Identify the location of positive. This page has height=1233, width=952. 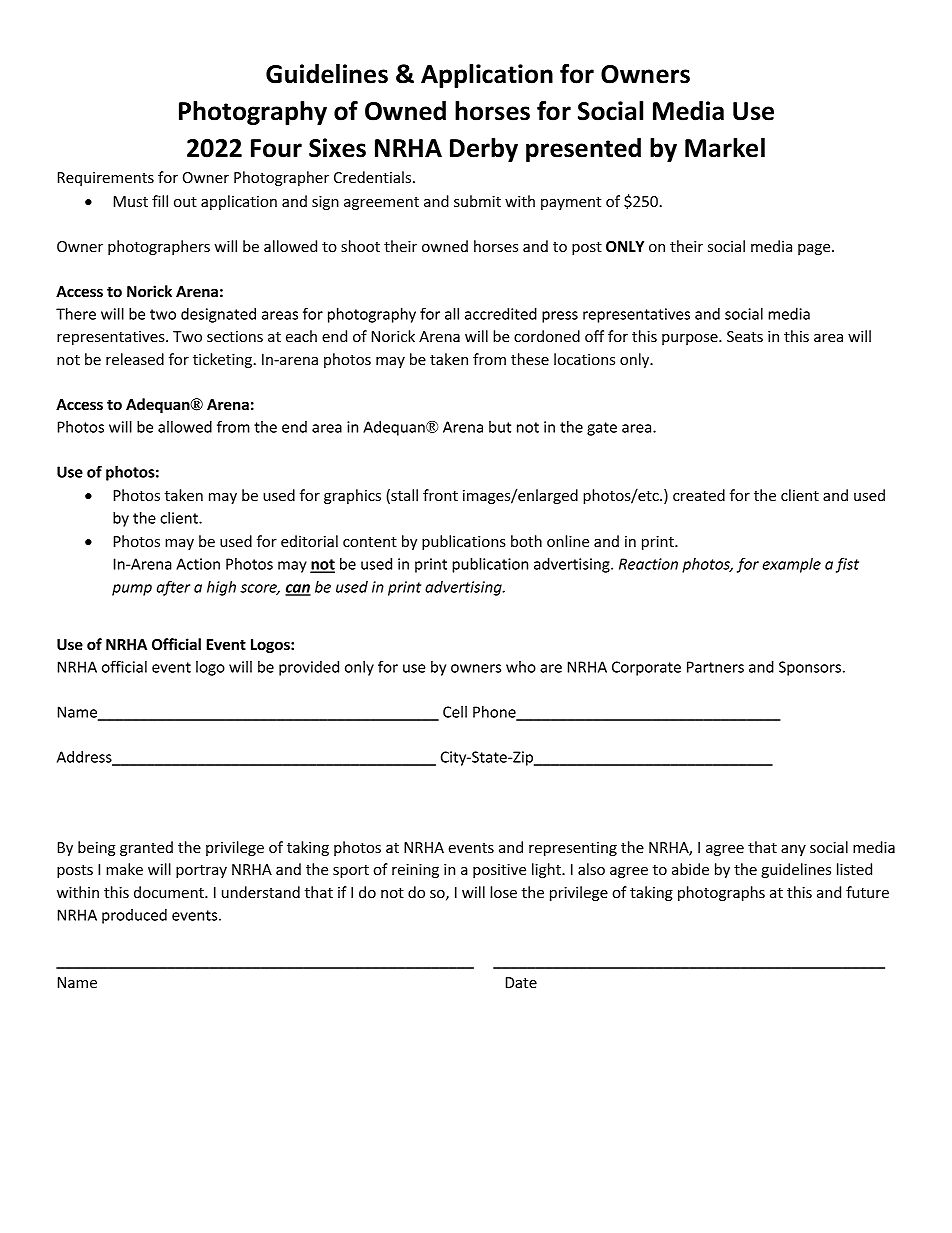
(499, 871).
